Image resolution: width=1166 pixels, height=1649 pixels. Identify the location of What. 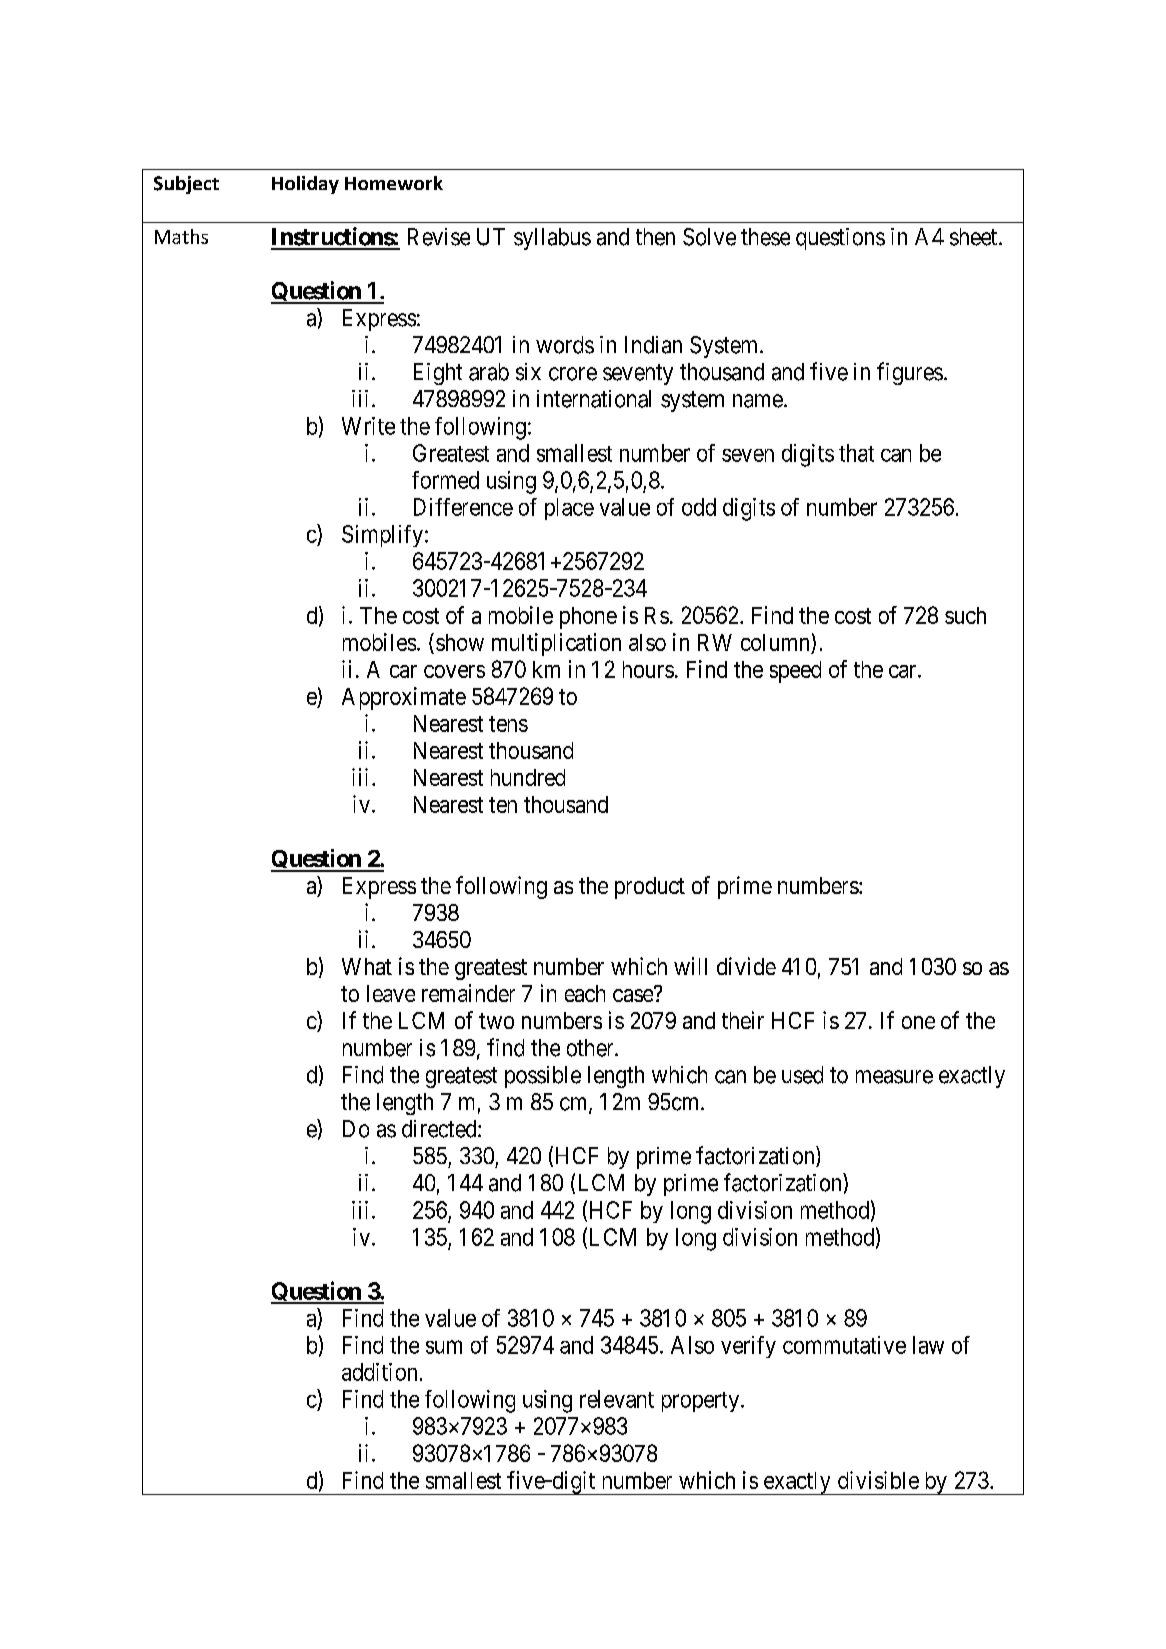
(367, 966).
